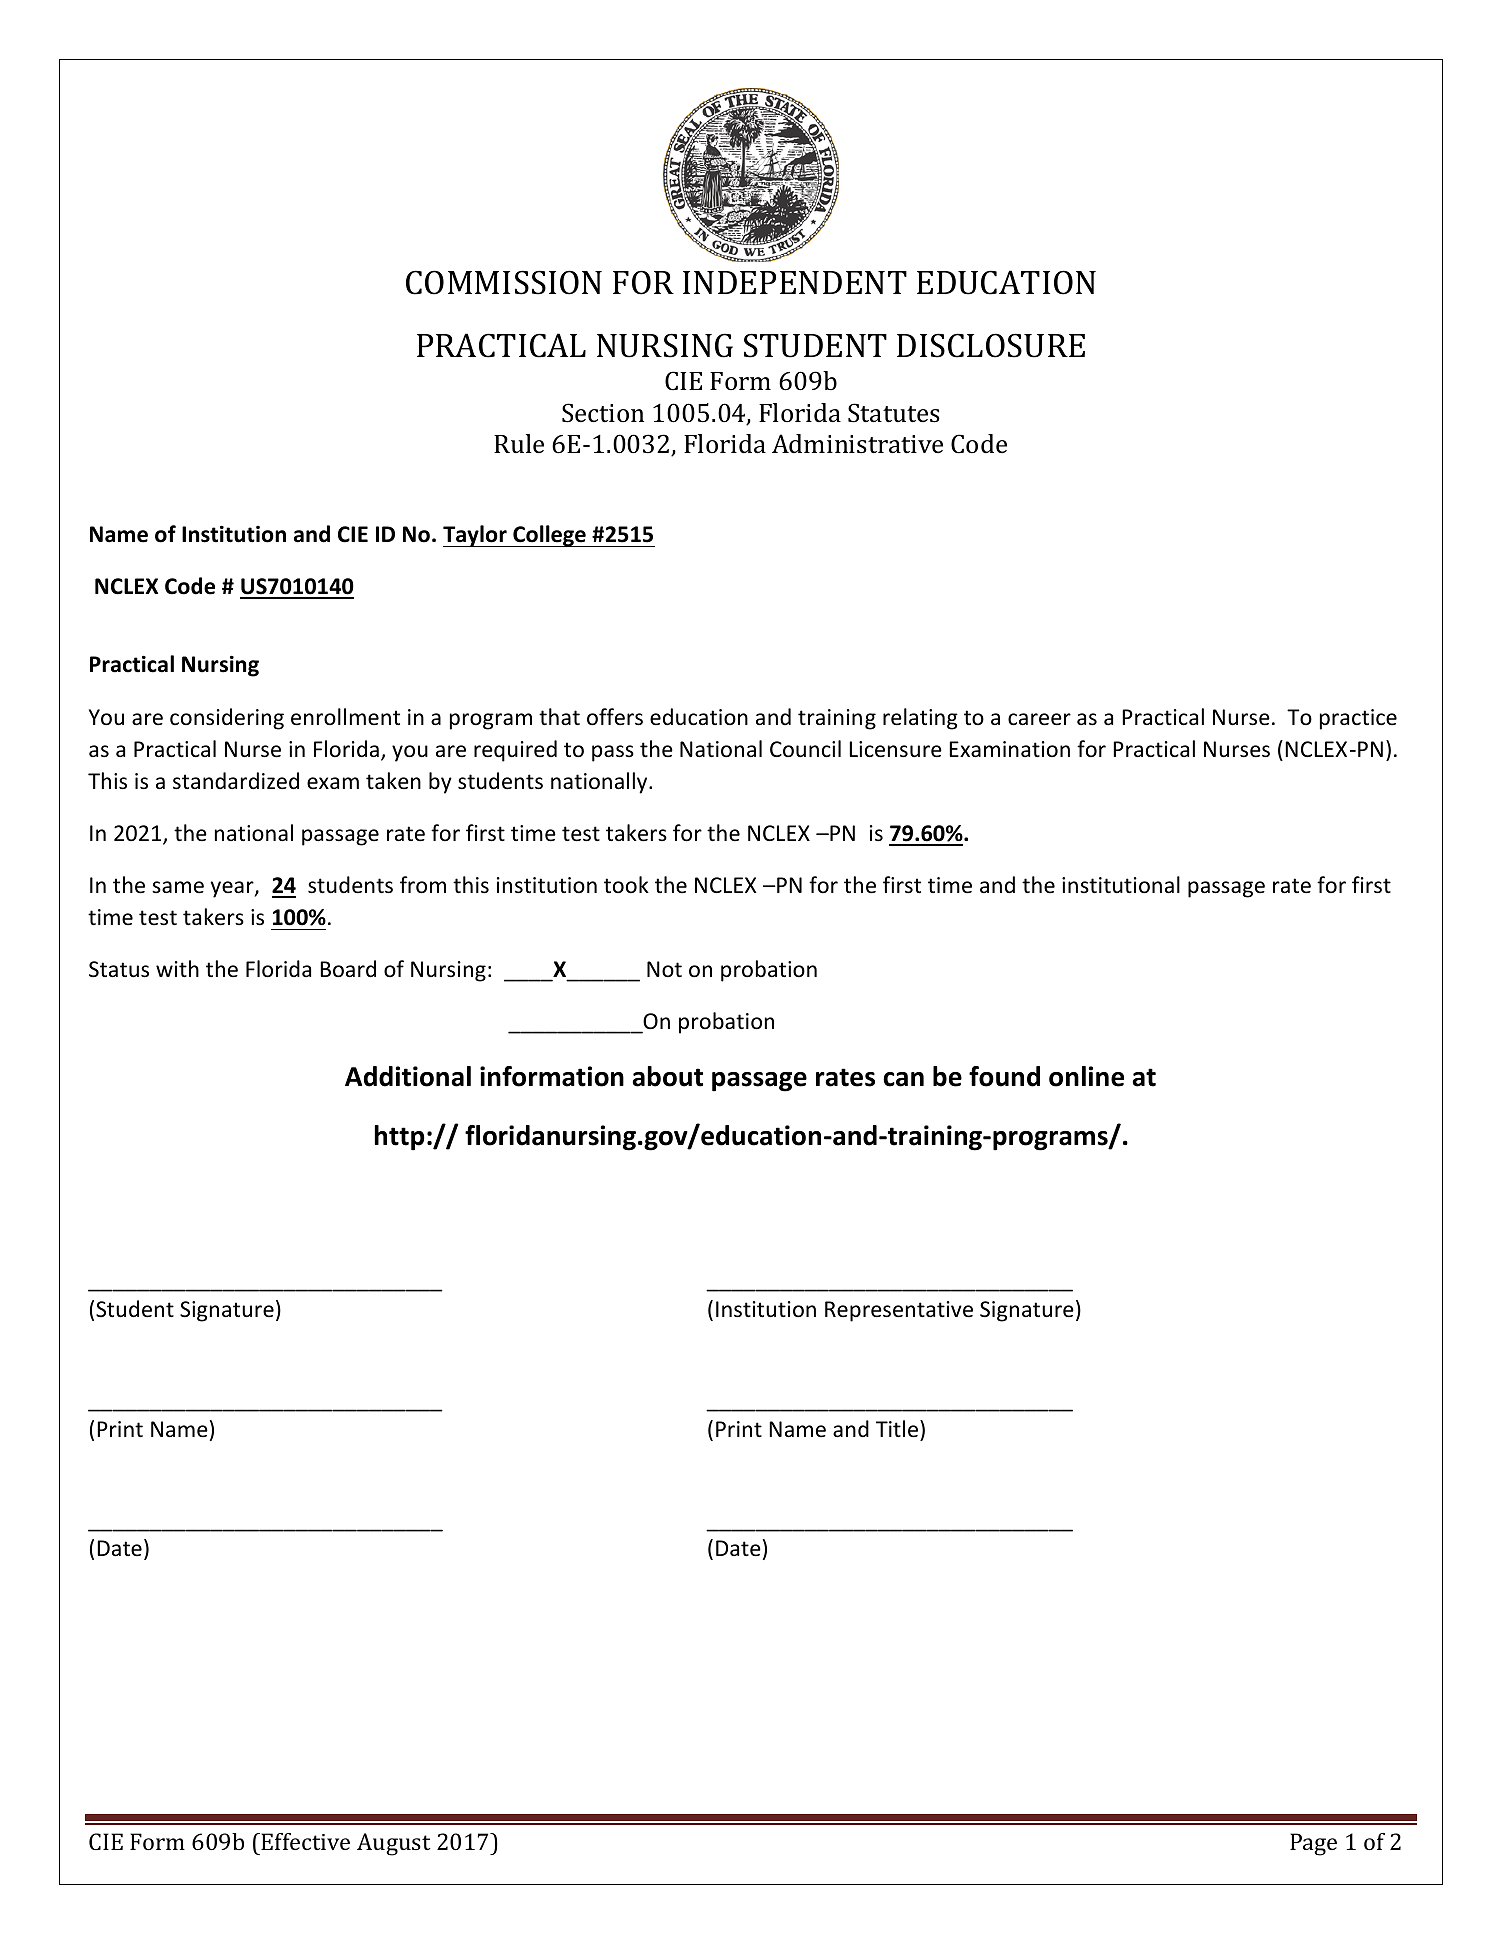 The image size is (1502, 1944). What do you see at coordinates (504, 282) in the screenshot?
I see `COMMISSION` at bounding box center [504, 282].
